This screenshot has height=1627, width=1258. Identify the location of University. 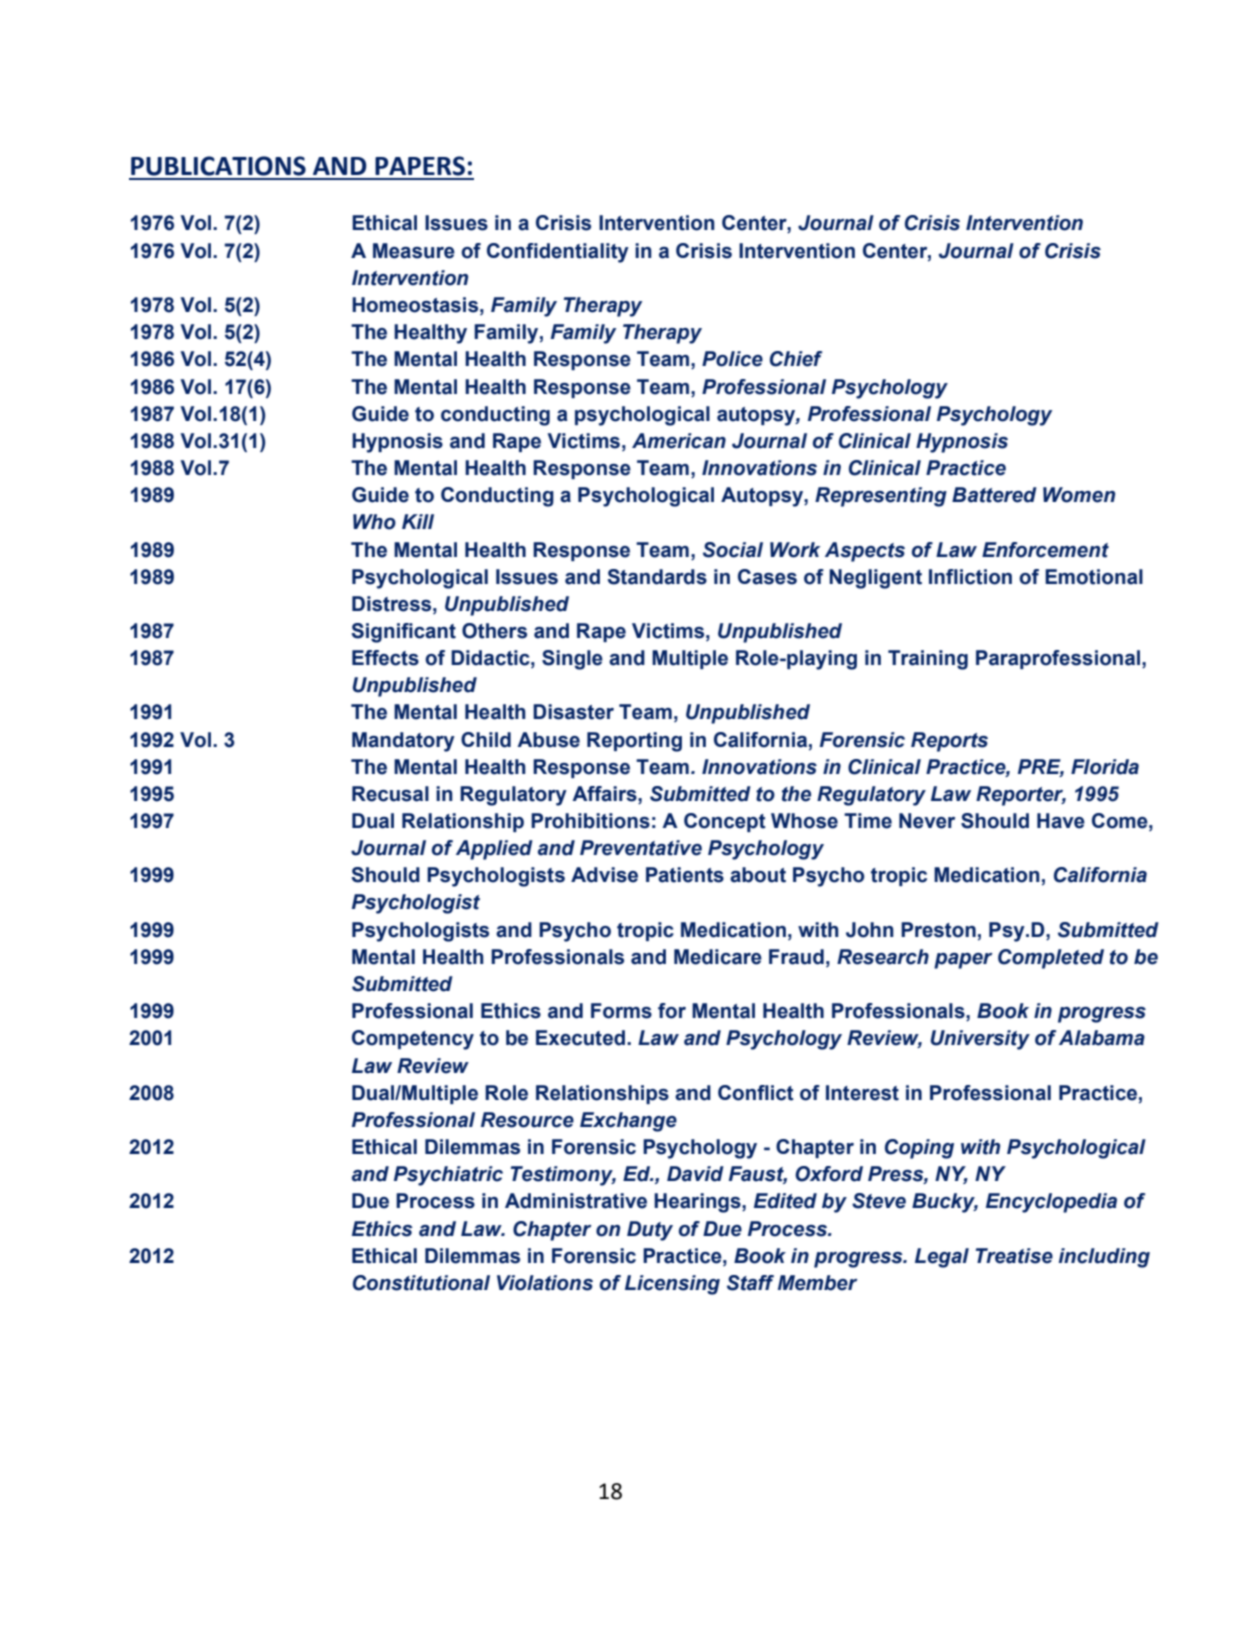
(980, 1040).
